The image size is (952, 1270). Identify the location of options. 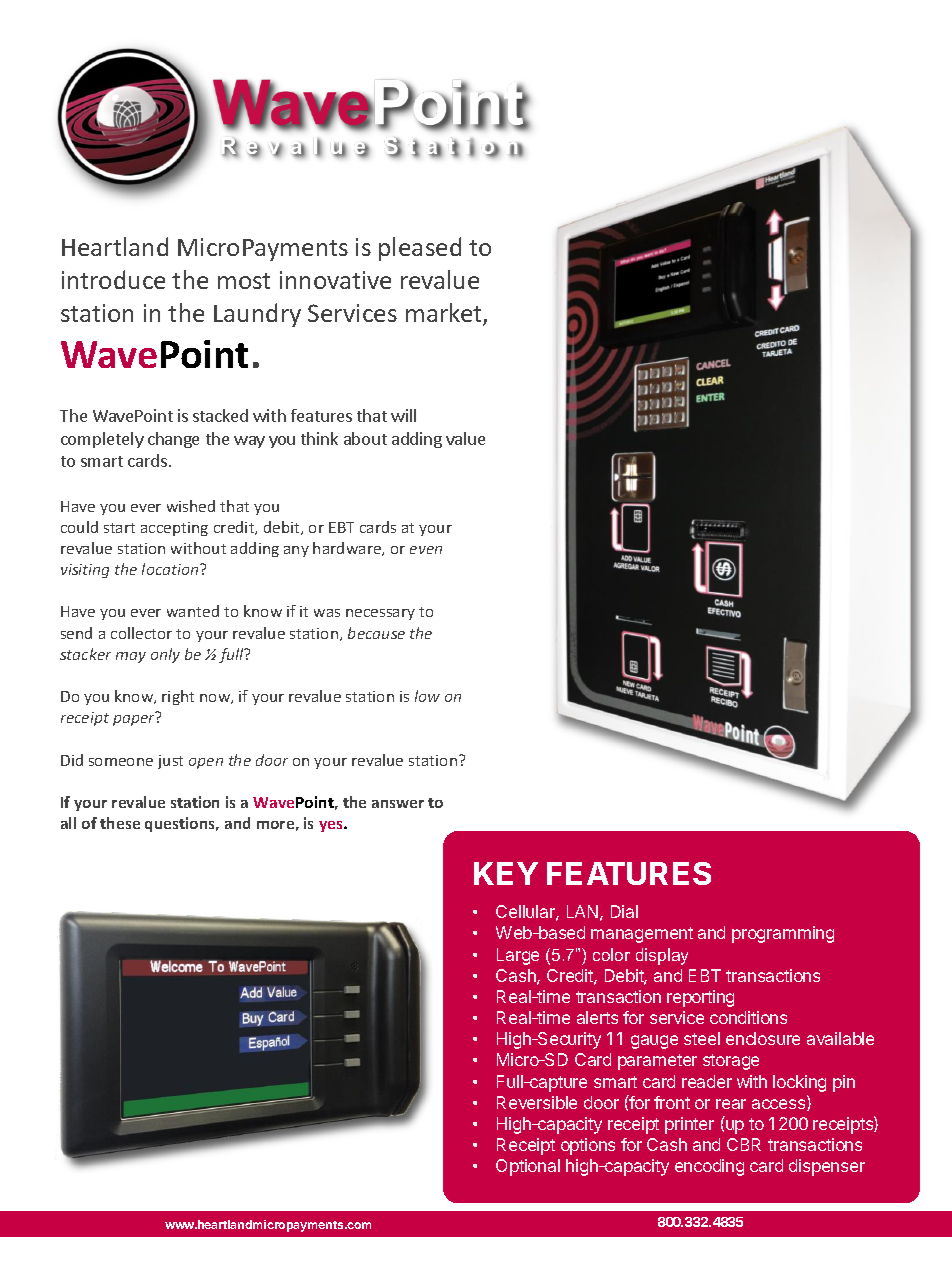
(588, 1146).
